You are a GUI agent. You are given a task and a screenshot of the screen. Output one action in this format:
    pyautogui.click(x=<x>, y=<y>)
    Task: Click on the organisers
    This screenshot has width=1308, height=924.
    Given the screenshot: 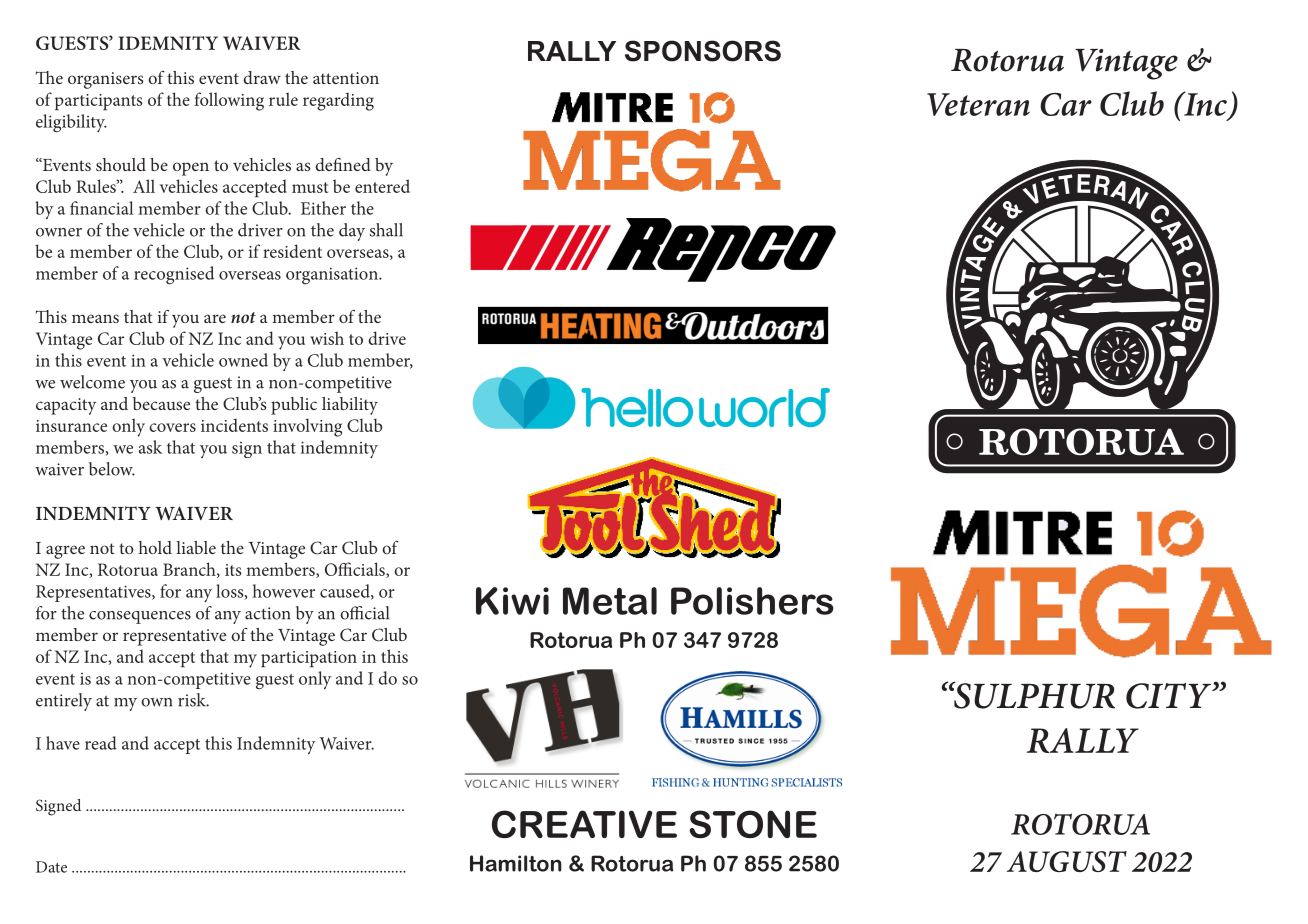 What is the action you would take?
    pyautogui.click(x=106, y=80)
